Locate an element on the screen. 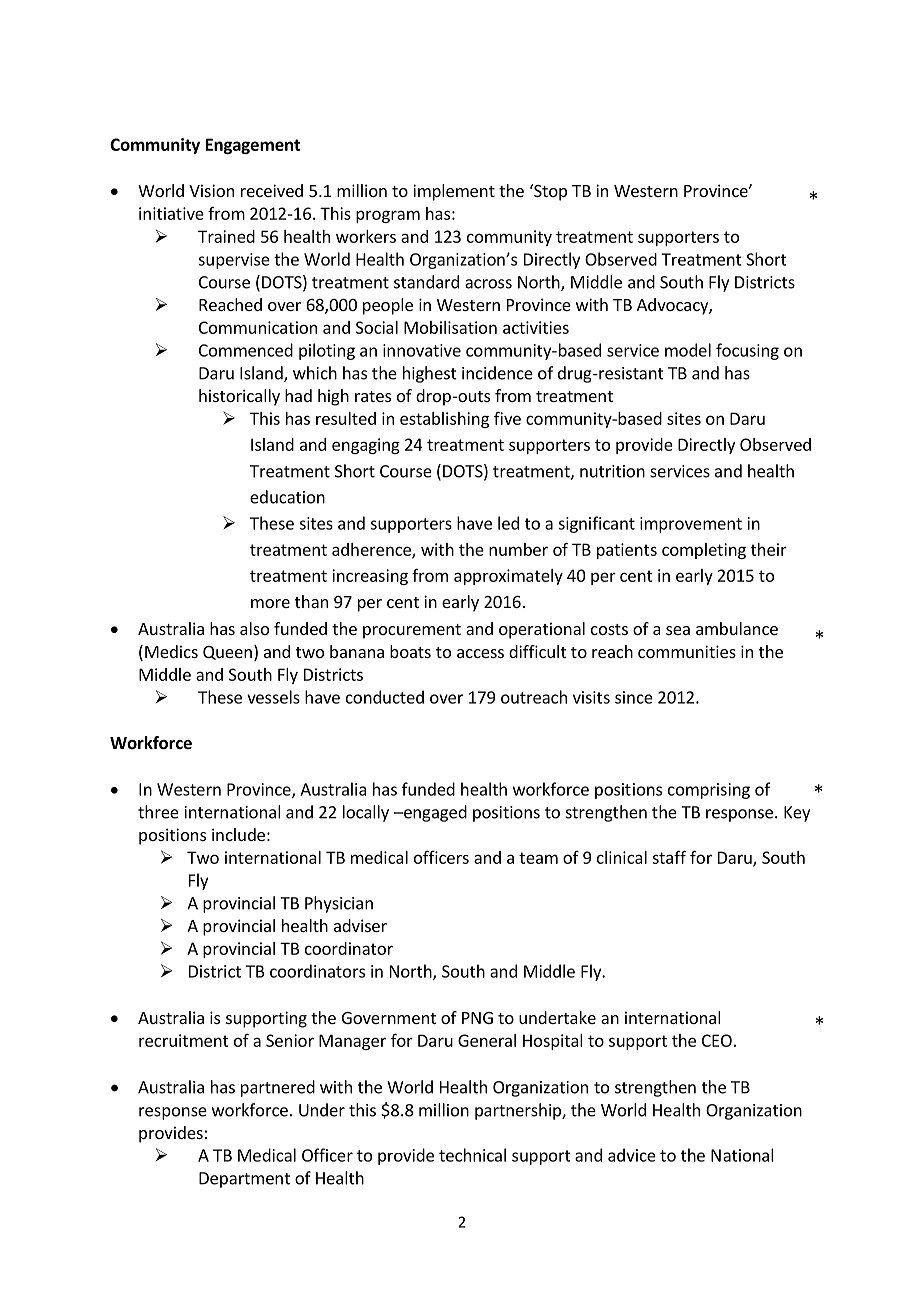 The width and height of the screenshot is (924, 1308). implement is located at coordinates (454, 192).
